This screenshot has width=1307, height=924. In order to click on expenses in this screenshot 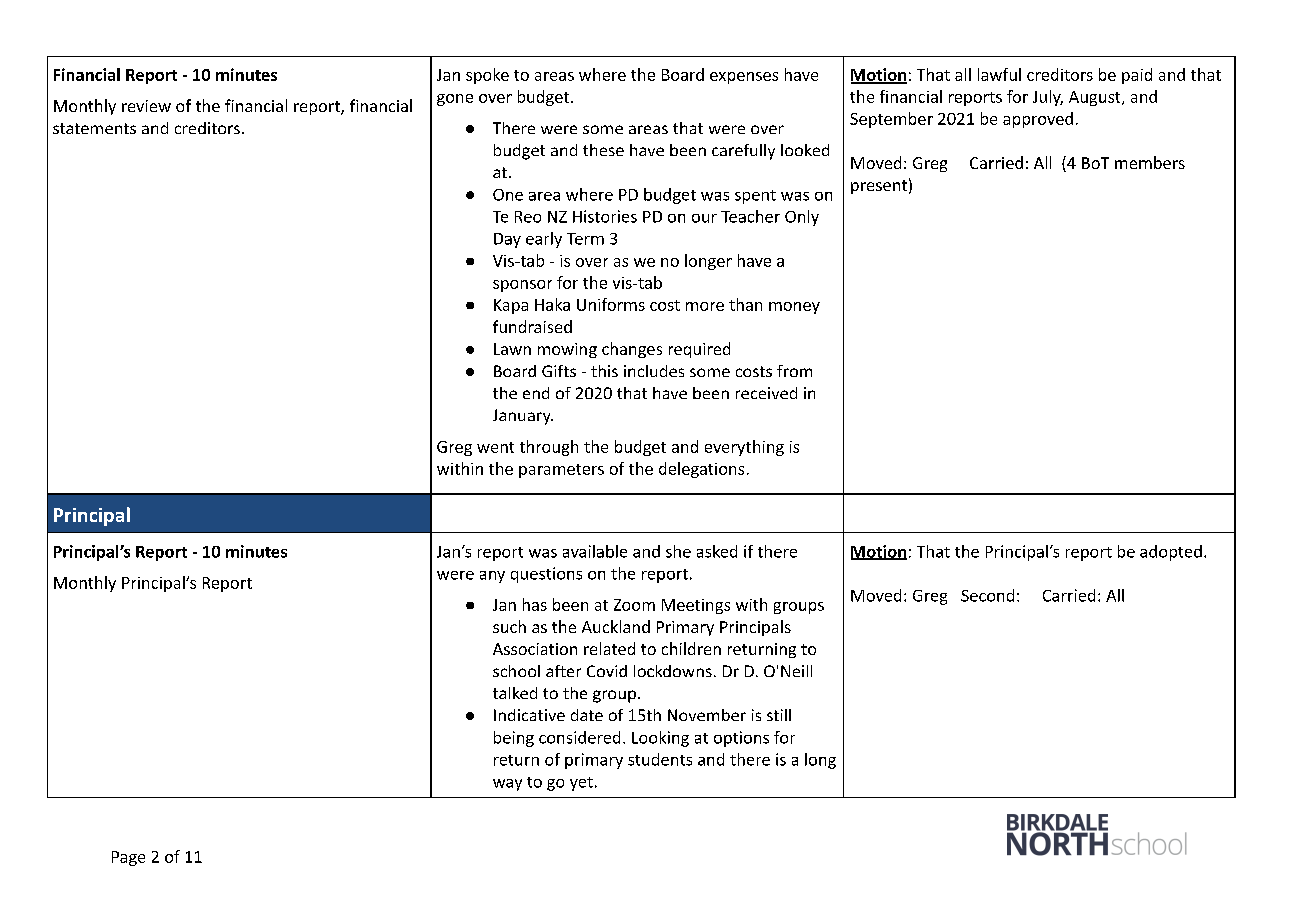, I will do `click(744, 78)`.
